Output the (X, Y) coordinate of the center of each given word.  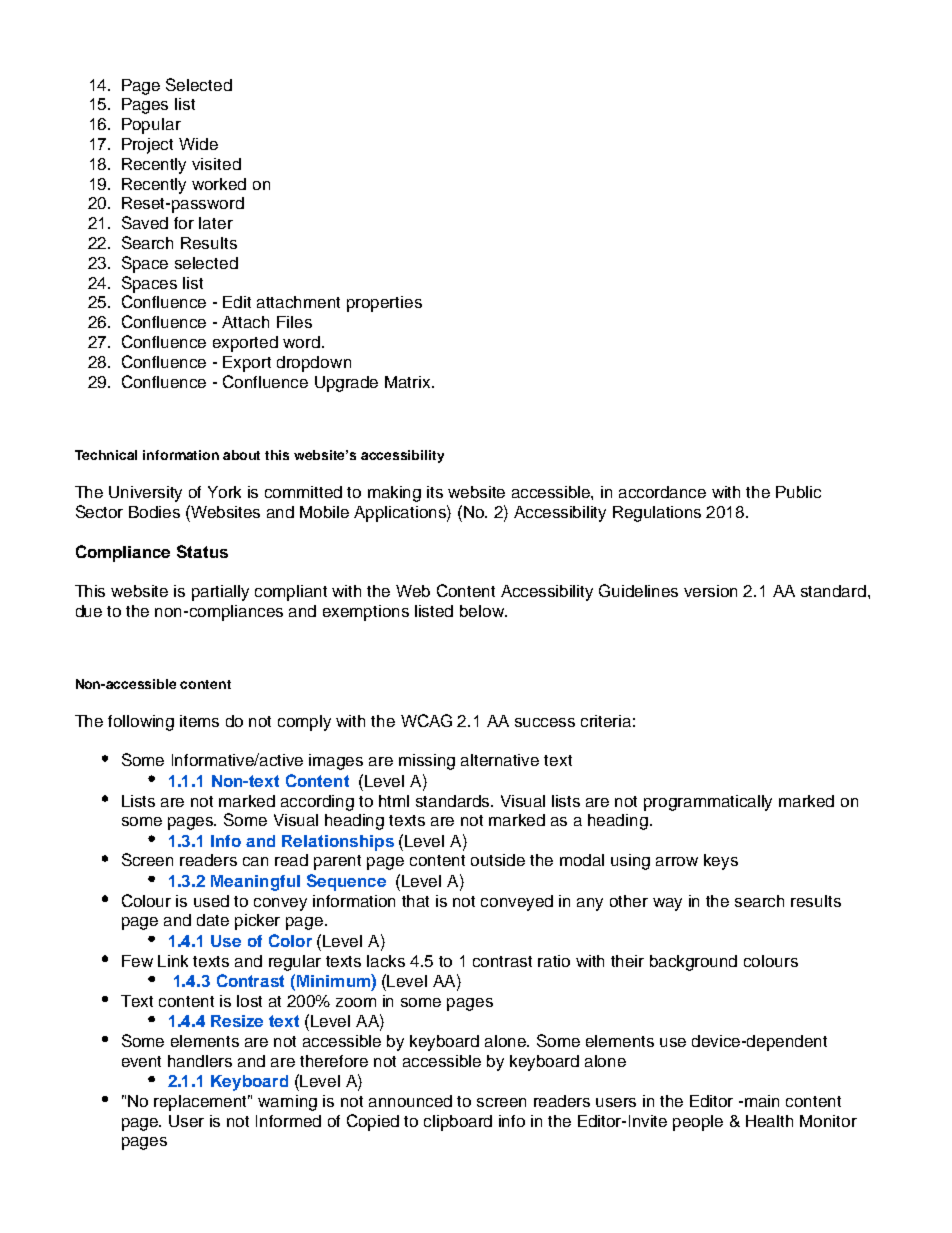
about (241, 455)
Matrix (409, 382)
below (483, 611)
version (710, 591)
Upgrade (346, 384)
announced (410, 1101)
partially (220, 593)
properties (384, 304)
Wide (198, 144)
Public (798, 492)
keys (721, 862)
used (211, 901)
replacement (202, 1103)
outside (498, 860)
